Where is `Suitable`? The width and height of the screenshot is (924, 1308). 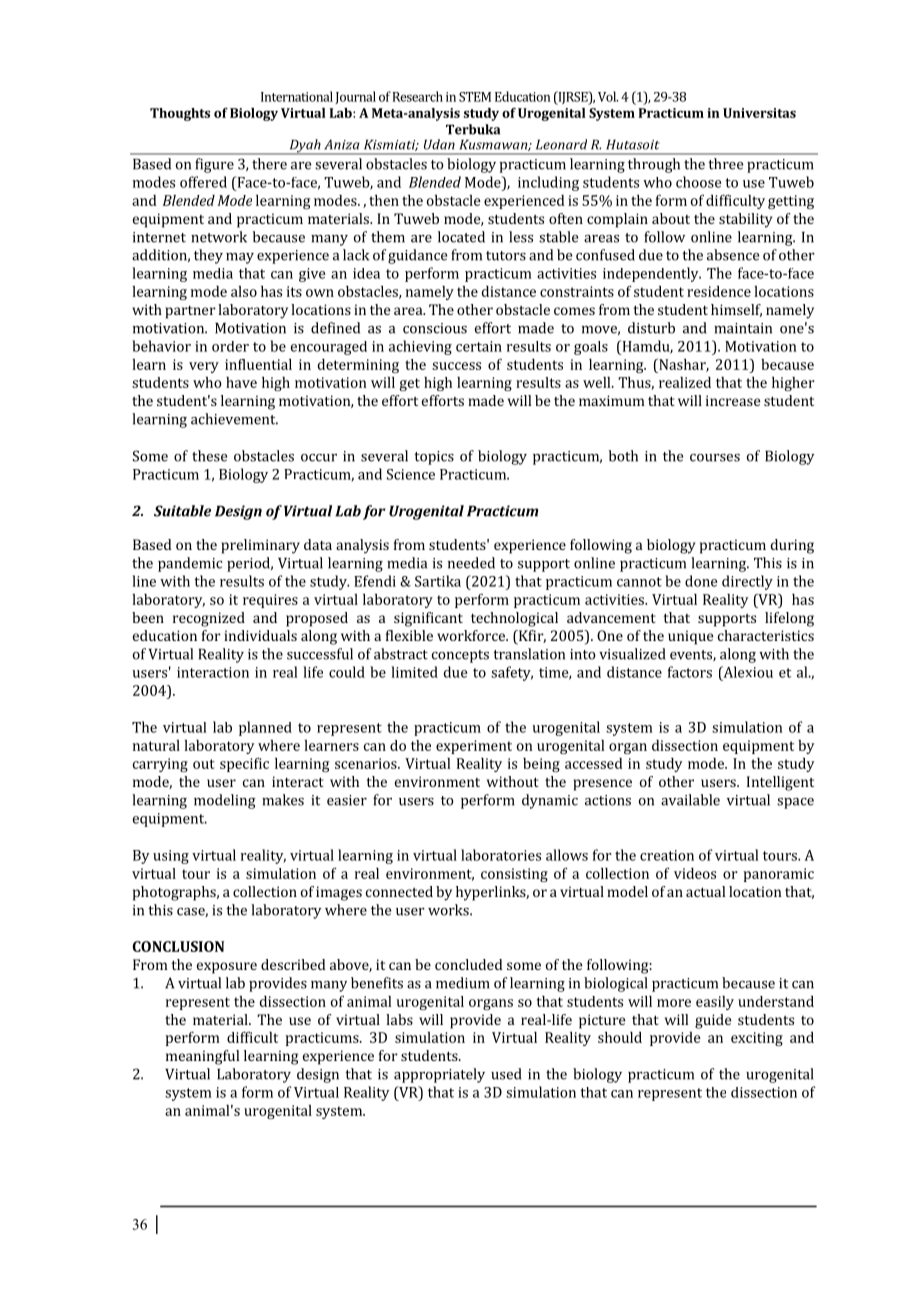
Suitable is located at coordinates (182, 511).
